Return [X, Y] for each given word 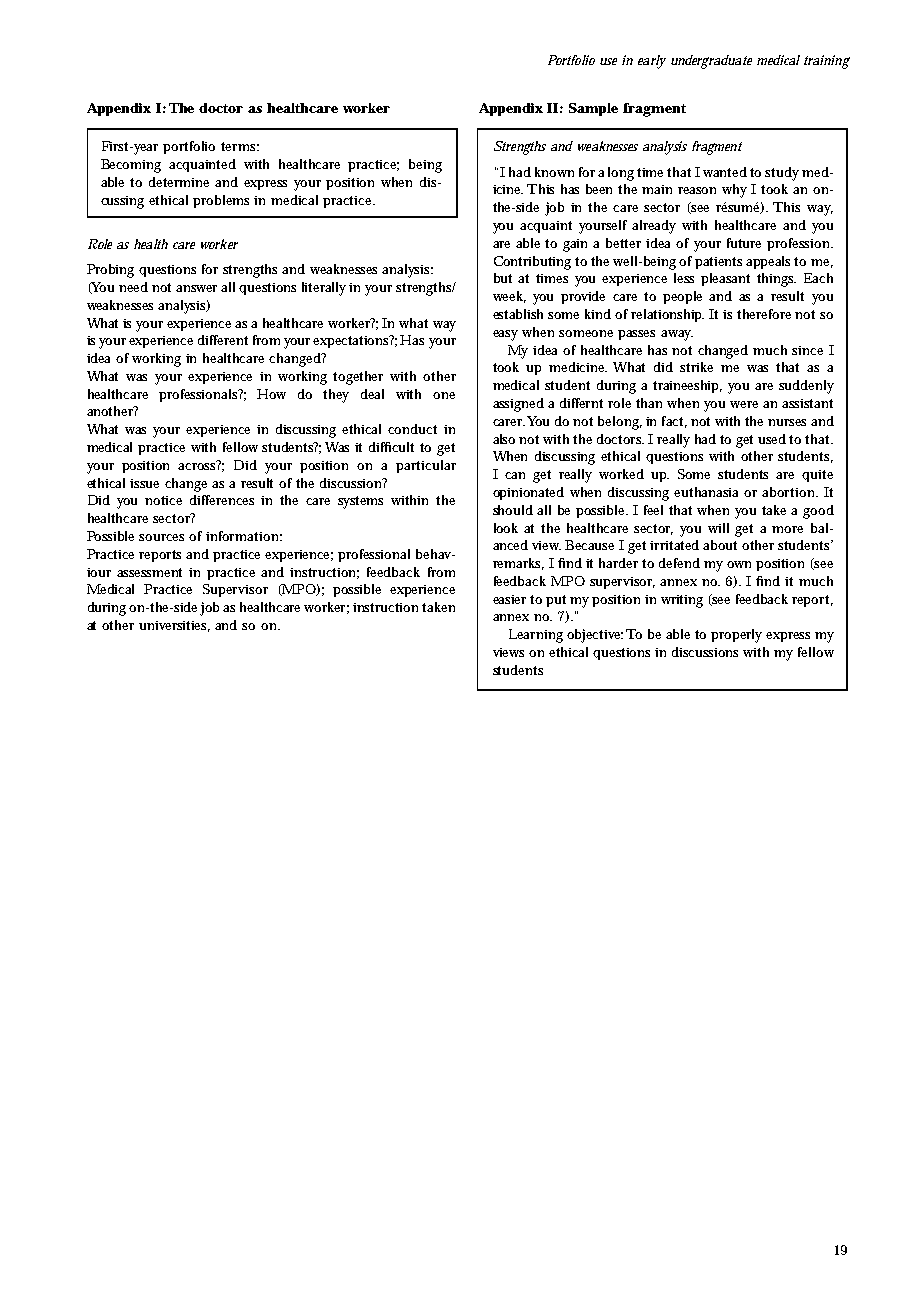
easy [505, 335]
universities [174, 626]
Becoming [131, 166]
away [677, 335]
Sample [593, 109]
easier [509, 599]
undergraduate [711, 62]
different [223, 340]
